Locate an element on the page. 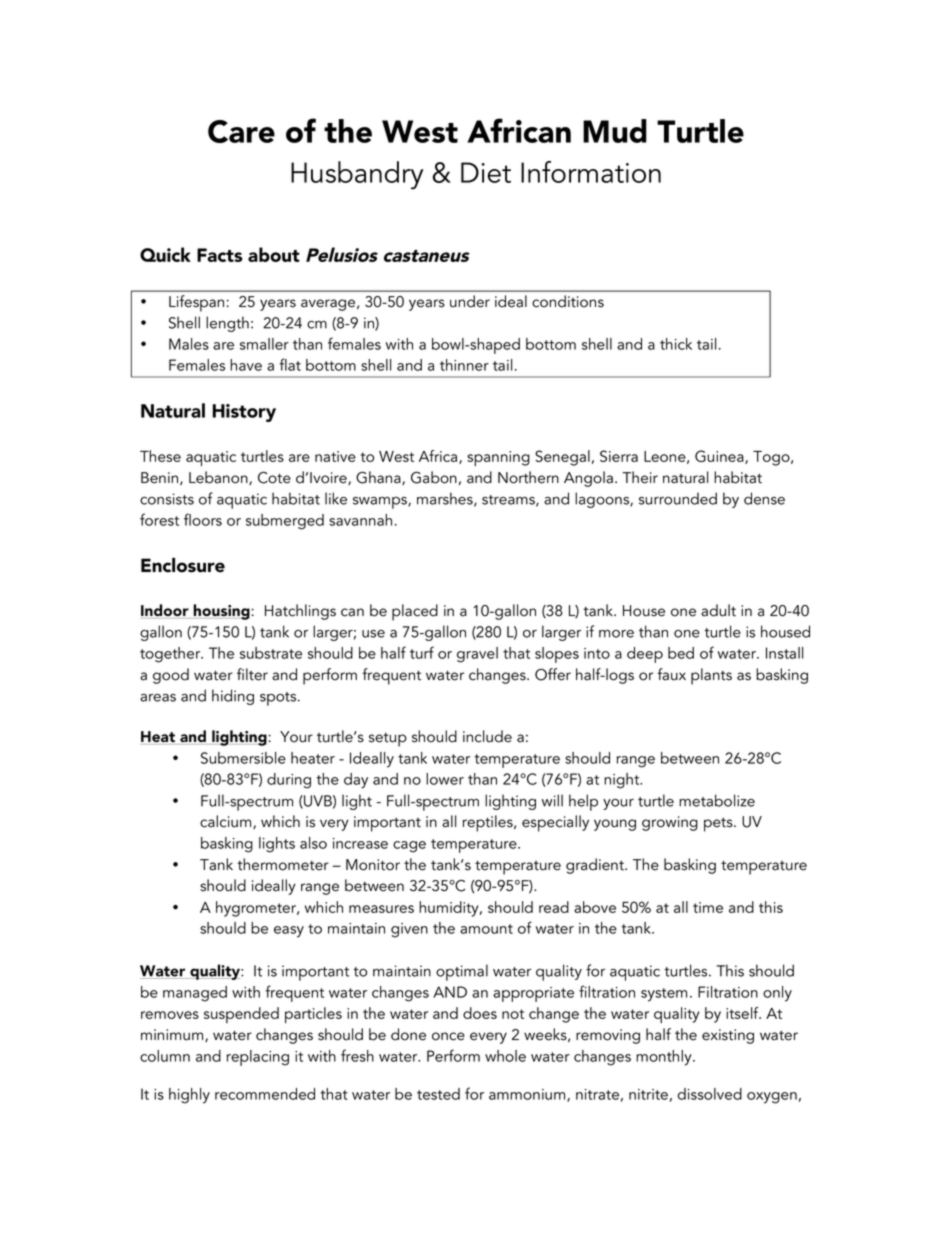  adult is located at coordinates (718, 610).
